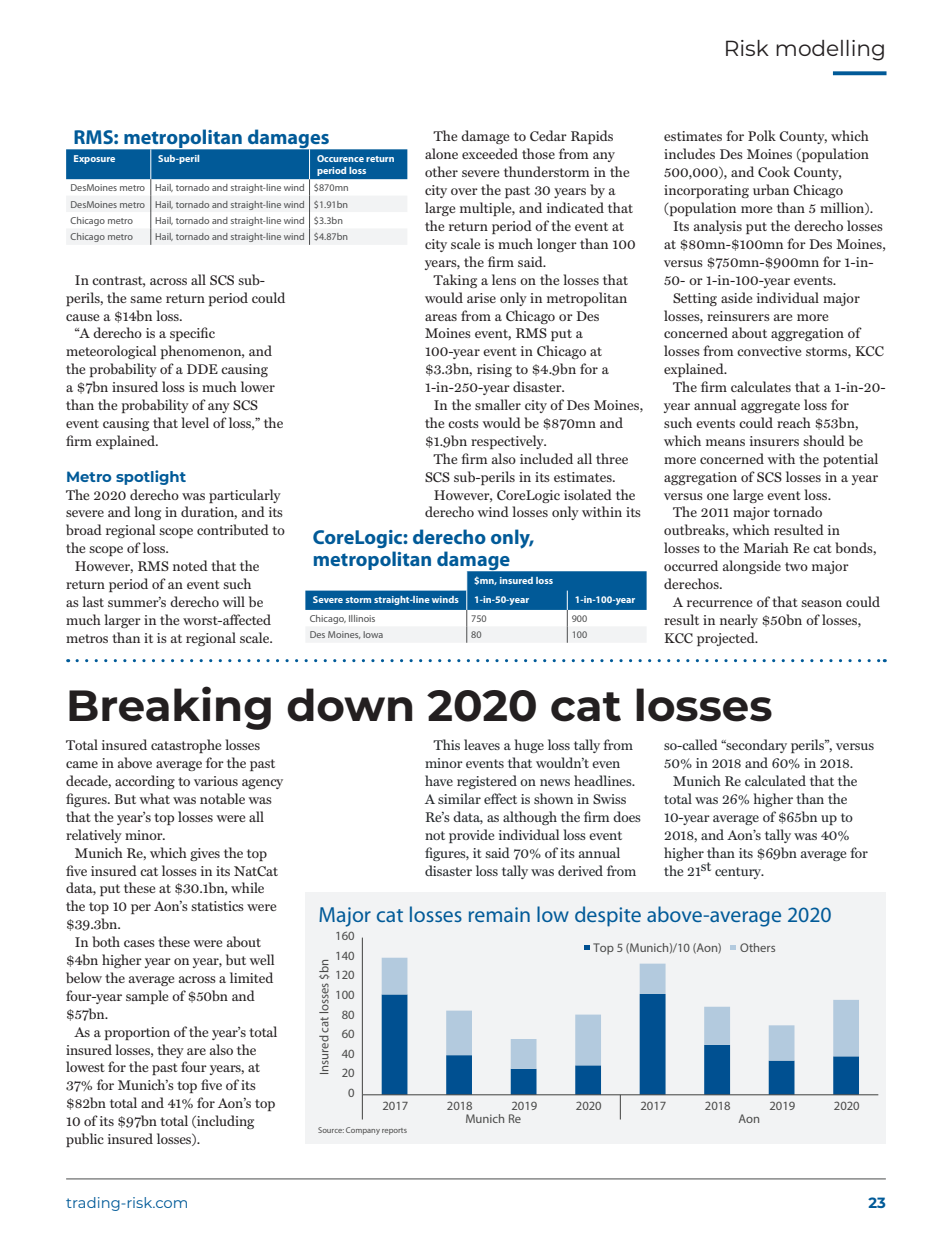 The width and height of the image is (952, 1233). Describe the element at coordinates (94, 159) in the image. I see `Exposure` at that location.
